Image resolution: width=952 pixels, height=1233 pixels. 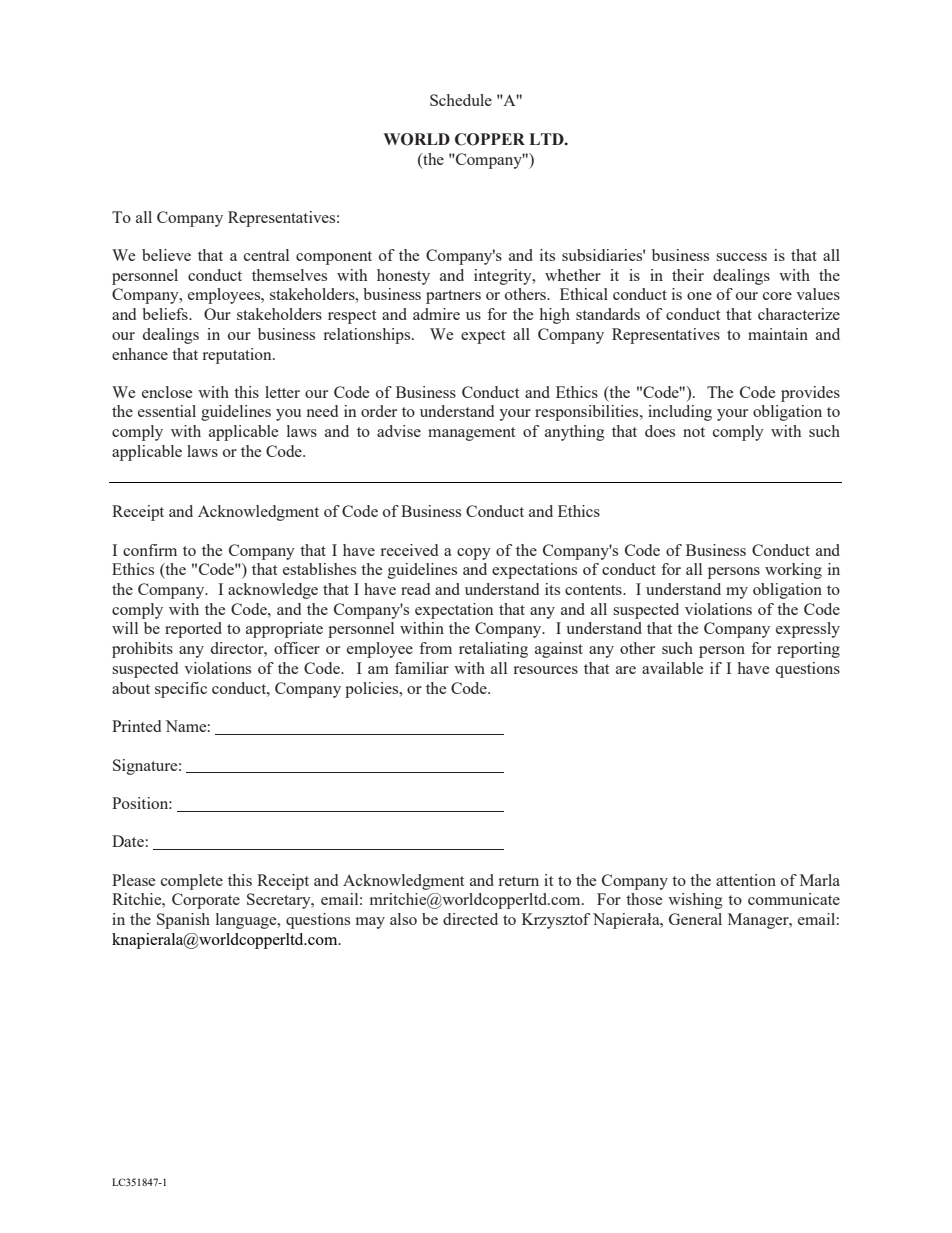 What do you see at coordinates (206, 901) in the screenshot?
I see `Corporate` at bounding box center [206, 901].
